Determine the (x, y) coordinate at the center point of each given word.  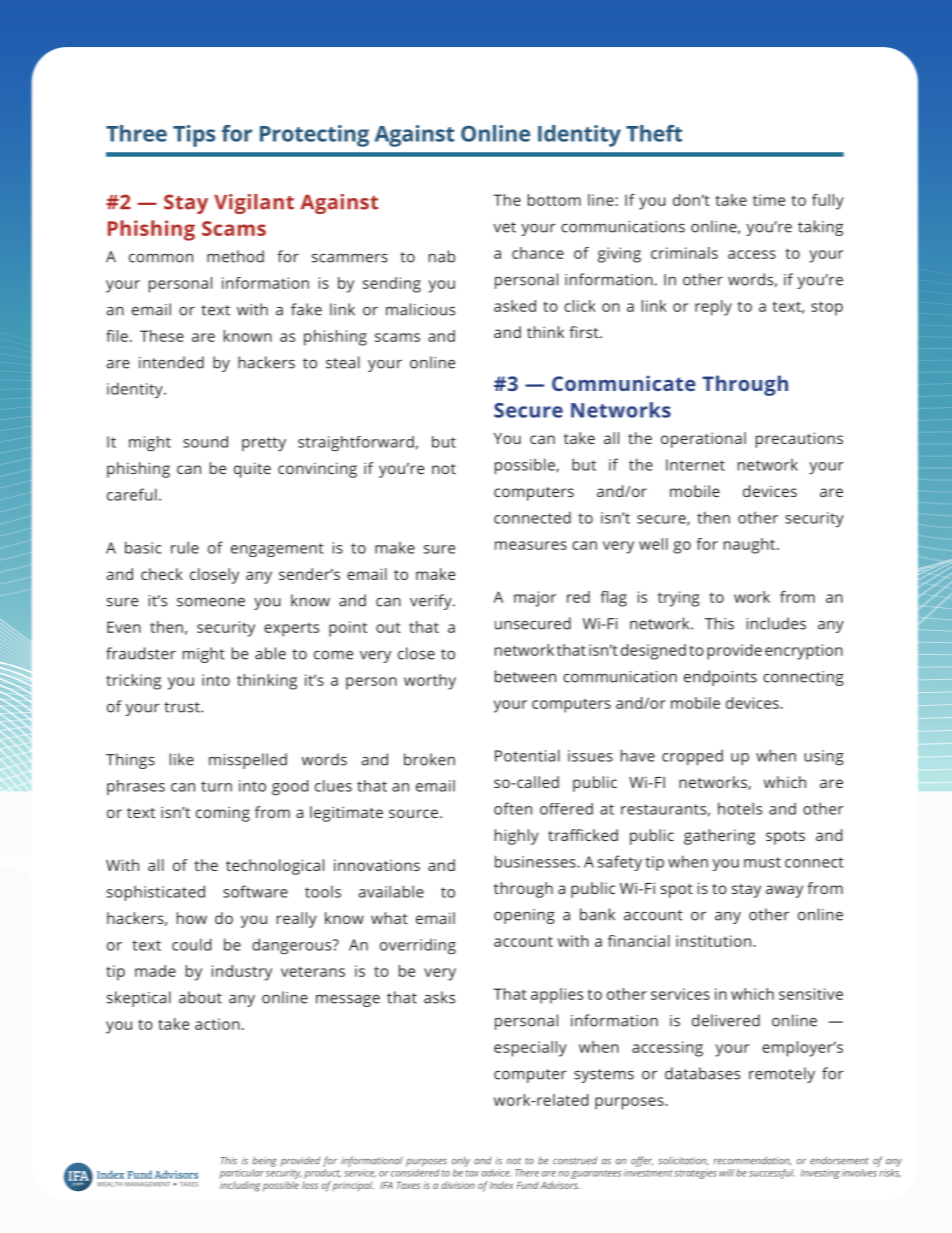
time (769, 200)
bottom (554, 200)
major (535, 599)
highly (517, 837)
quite (252, 470)
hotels (740, 808)
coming (223, 814)
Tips (194, 136)
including (240, 1186)
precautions (799, 440)
